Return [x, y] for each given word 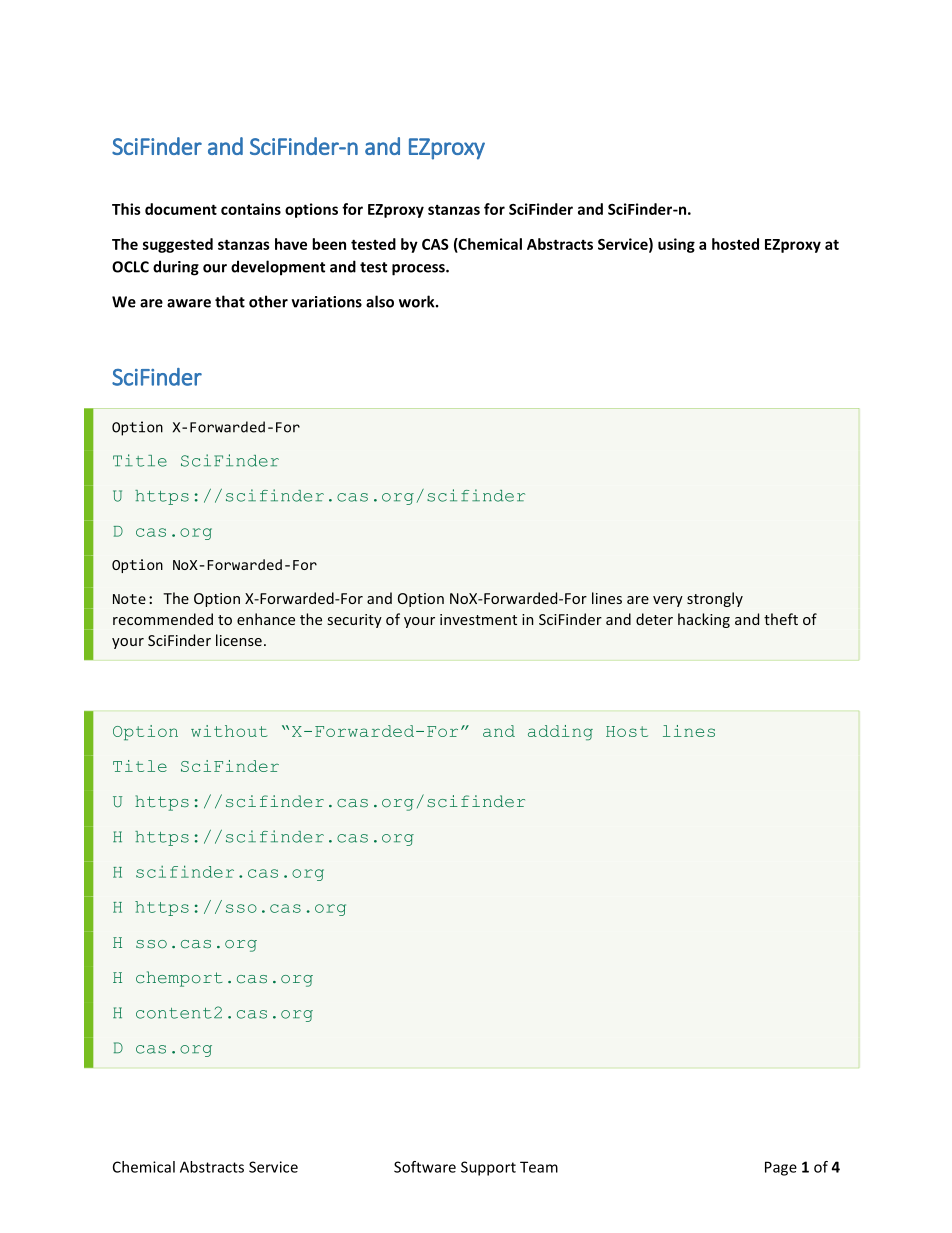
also [380, 301]
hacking [704, 620]
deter [654, 619]
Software [425, 1167]
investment [478, 619]
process [419, 270]
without [229, 731]
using [676, 245]
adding [560, 733]
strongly [715, 599]
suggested [178, 245]
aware [189, 303]
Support [488, 1168]
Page [781, 1168]
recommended [163, 619]
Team [539, 1167]
